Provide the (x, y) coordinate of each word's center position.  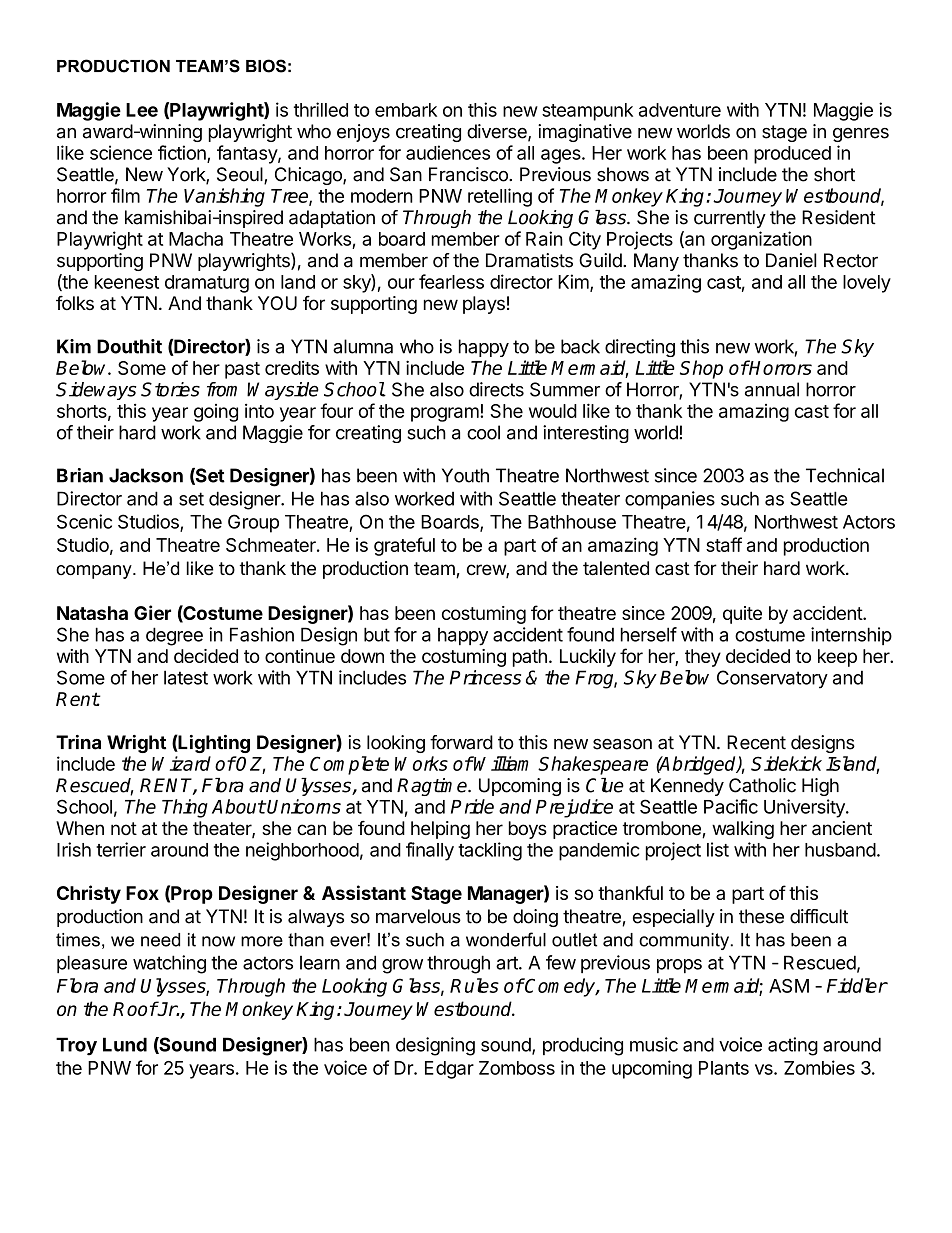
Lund (125, 1044)
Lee (142, 110)
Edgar (449, 1070)
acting (793, 1046)
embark (406, 110)
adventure (680, 110)
